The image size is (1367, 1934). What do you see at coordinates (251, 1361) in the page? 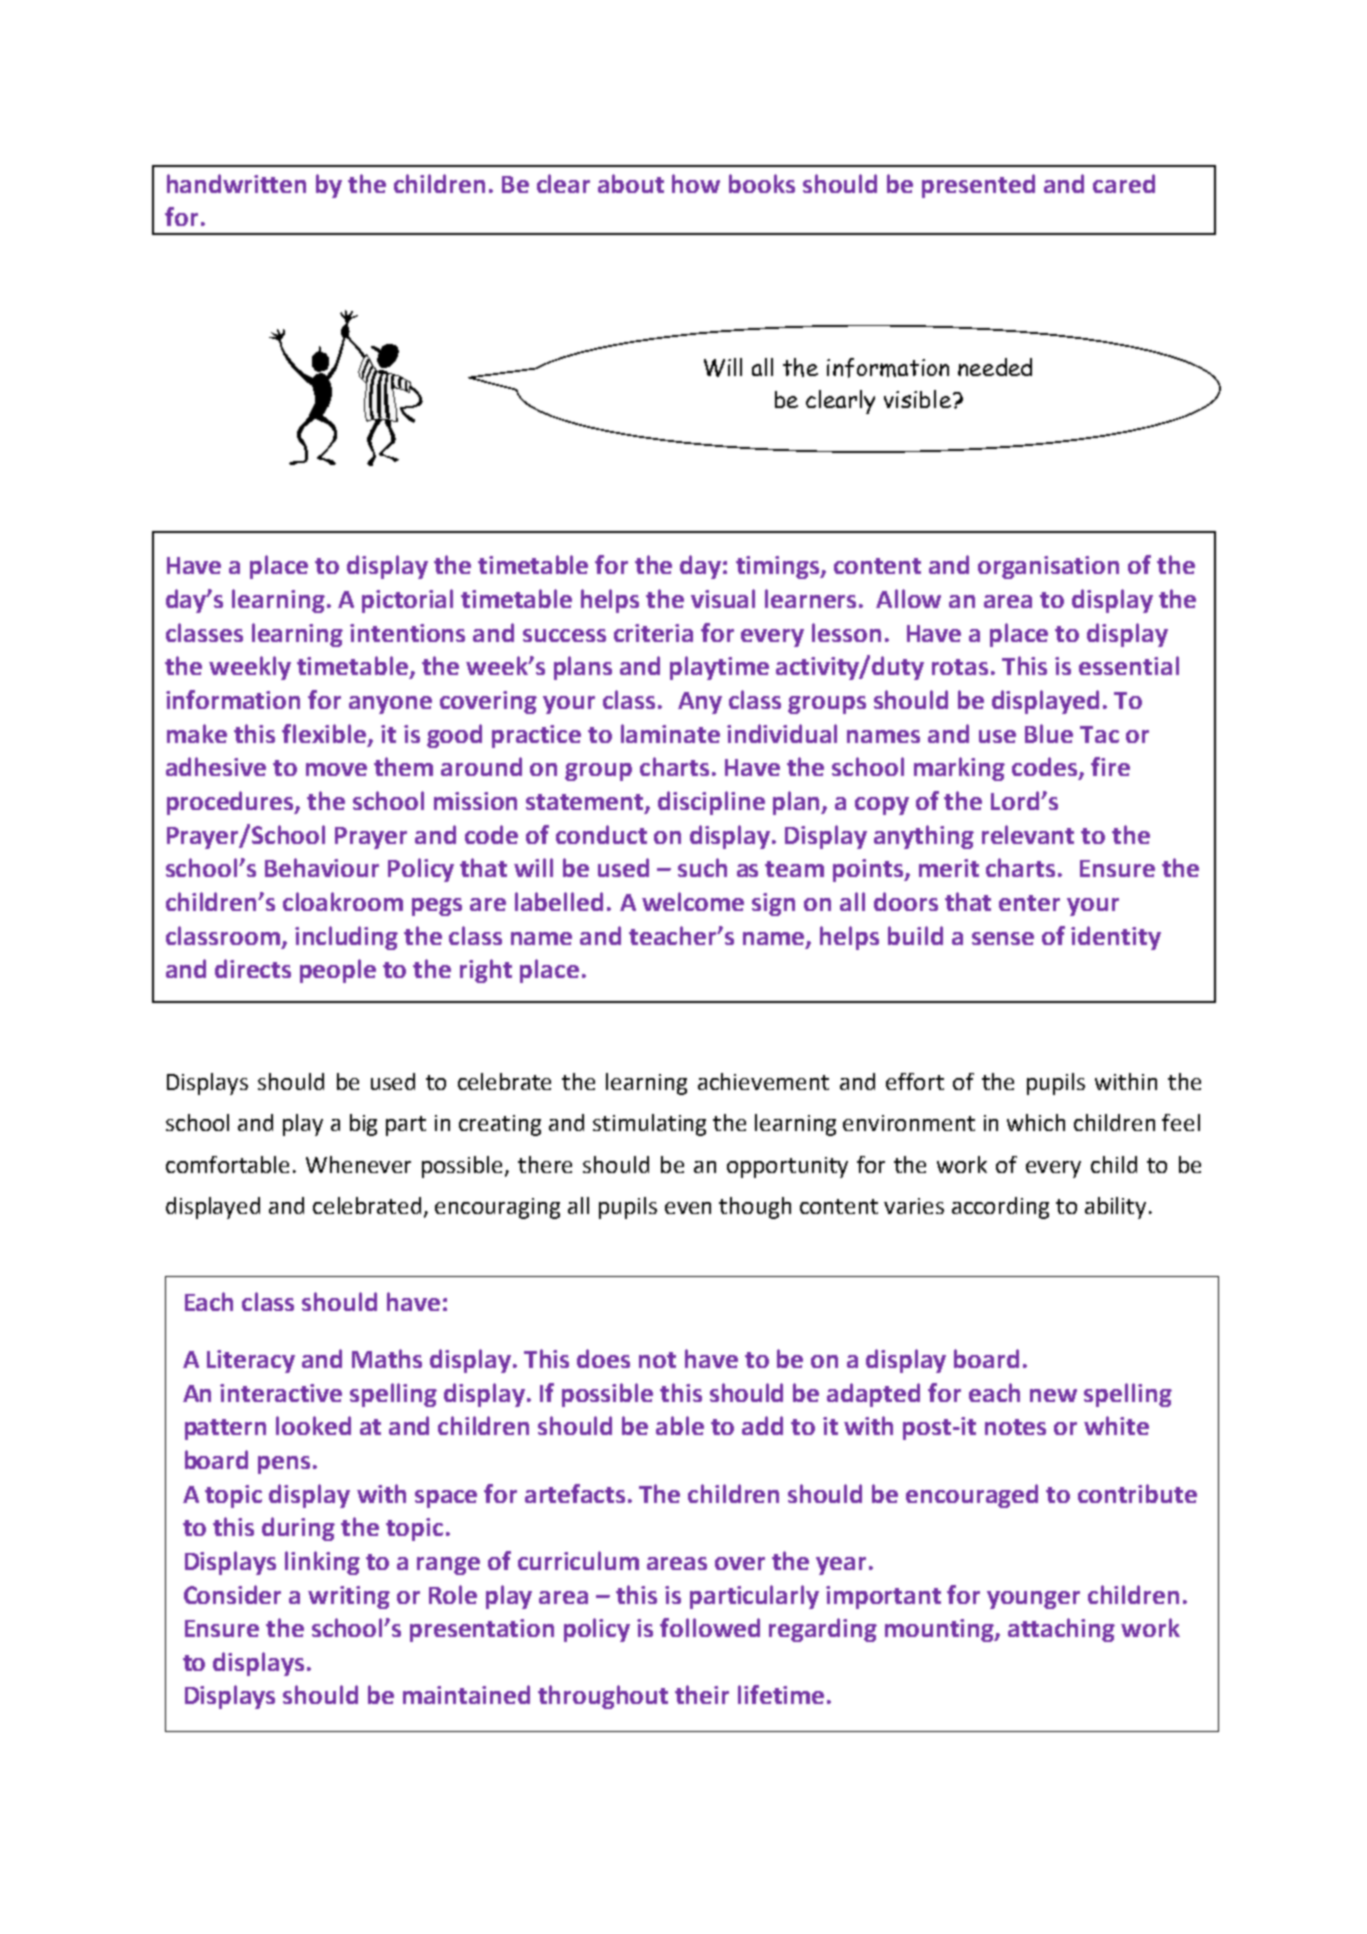
I see `Literacy` at bounding box center [251, 1361].
